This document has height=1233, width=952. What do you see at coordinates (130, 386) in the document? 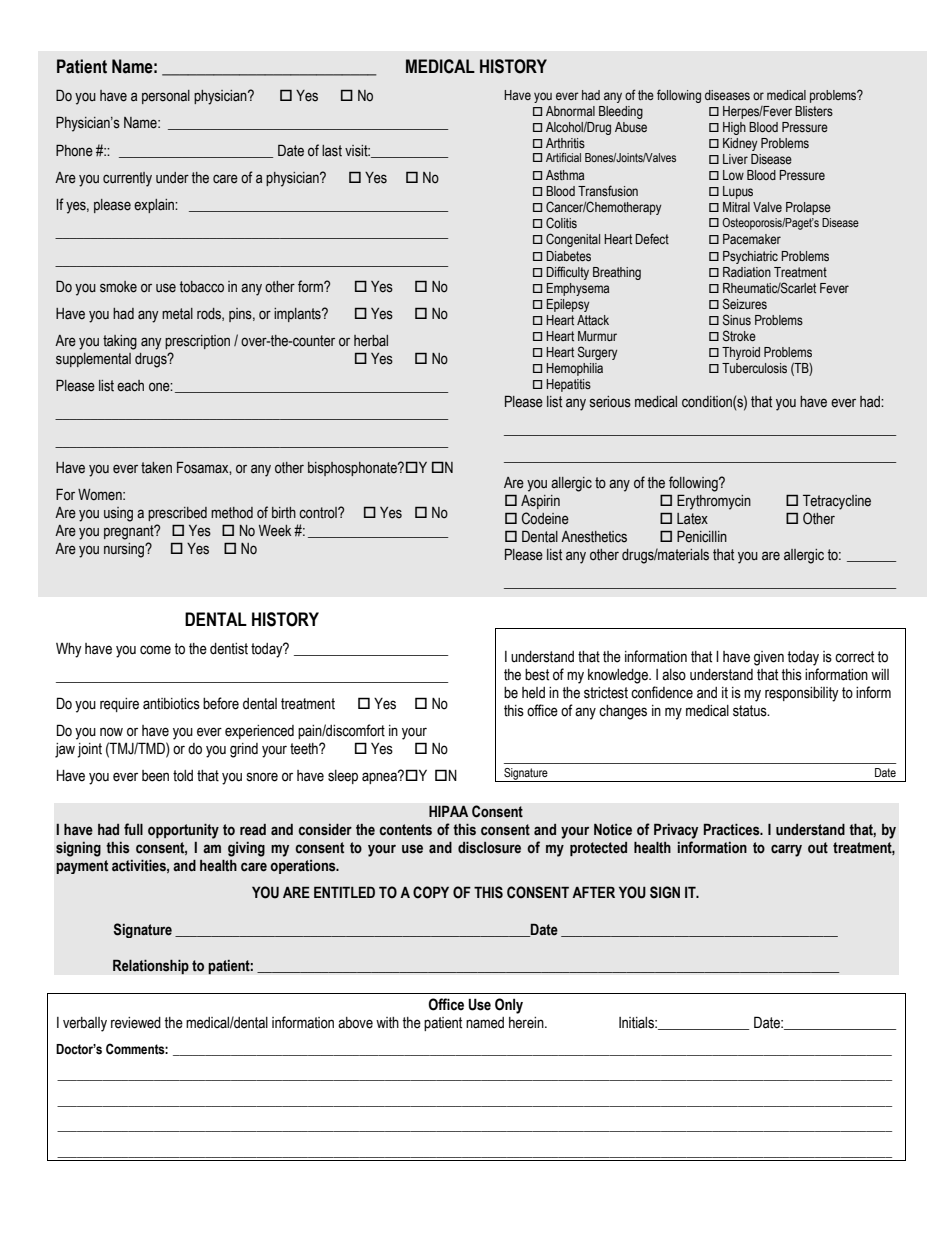
I see `each` at bounding box center [130, 386].
